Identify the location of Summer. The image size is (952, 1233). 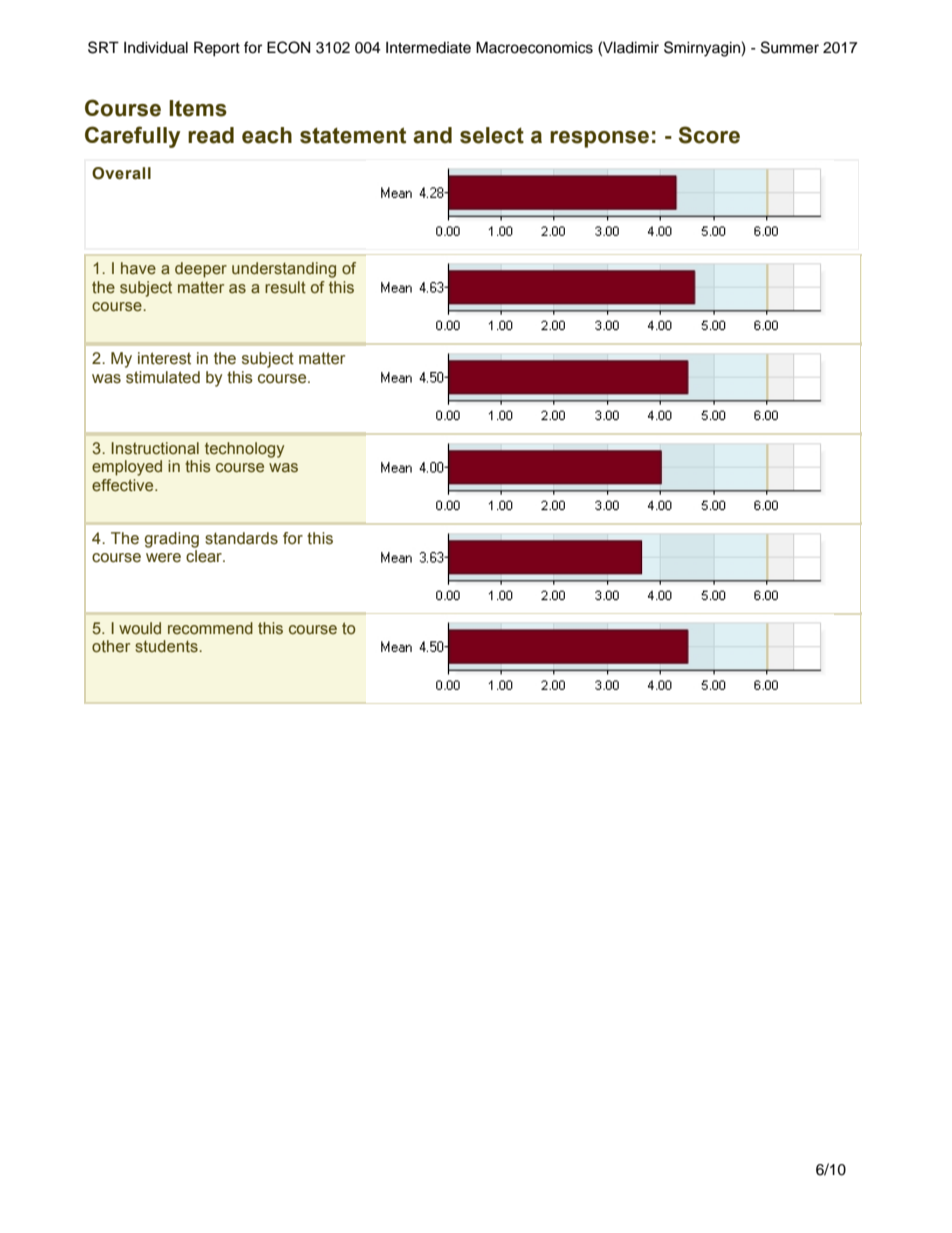
(790, 47).
